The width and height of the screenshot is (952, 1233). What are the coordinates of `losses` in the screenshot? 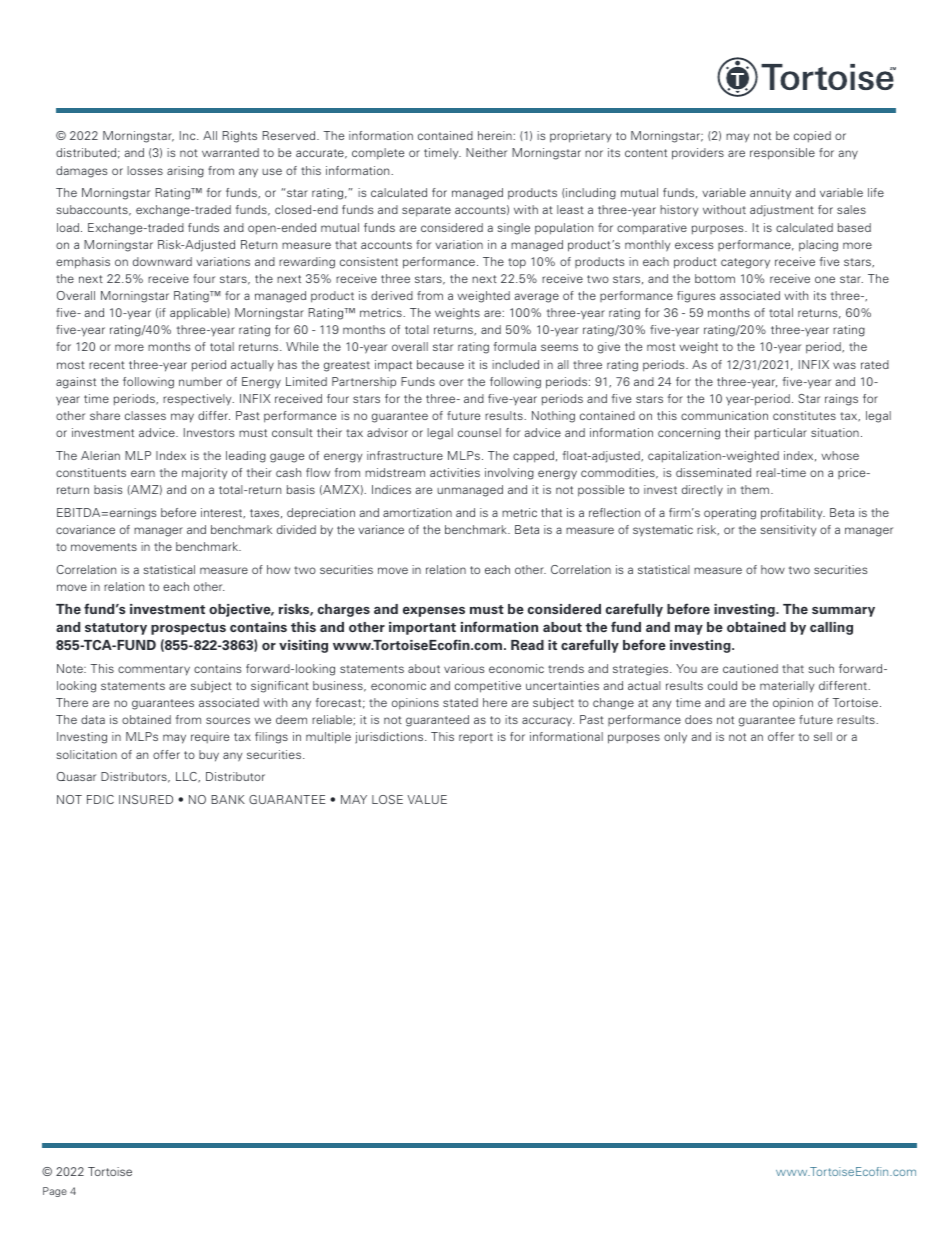 It's located at (145, 170).
